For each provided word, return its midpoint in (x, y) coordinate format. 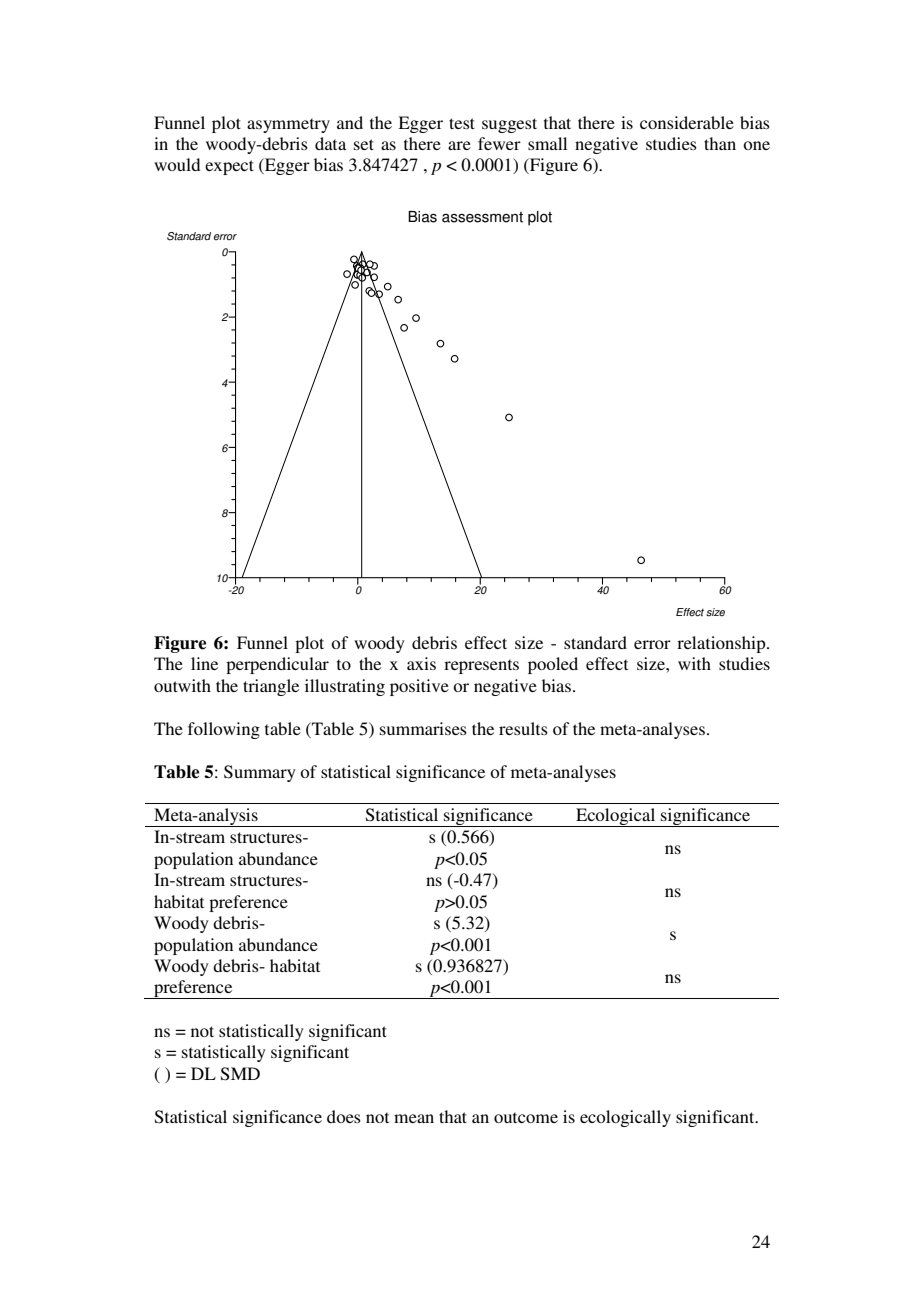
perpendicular (277, 665)
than (720, 143)
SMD (240, 1074)
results (523, 728)
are (459, 145)
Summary (260, 773)
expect (229, 167)
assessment (482, 217)
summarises (423, 728)
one (756, 145)
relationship (722, 644)
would (177, 164)
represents (481, 666)
